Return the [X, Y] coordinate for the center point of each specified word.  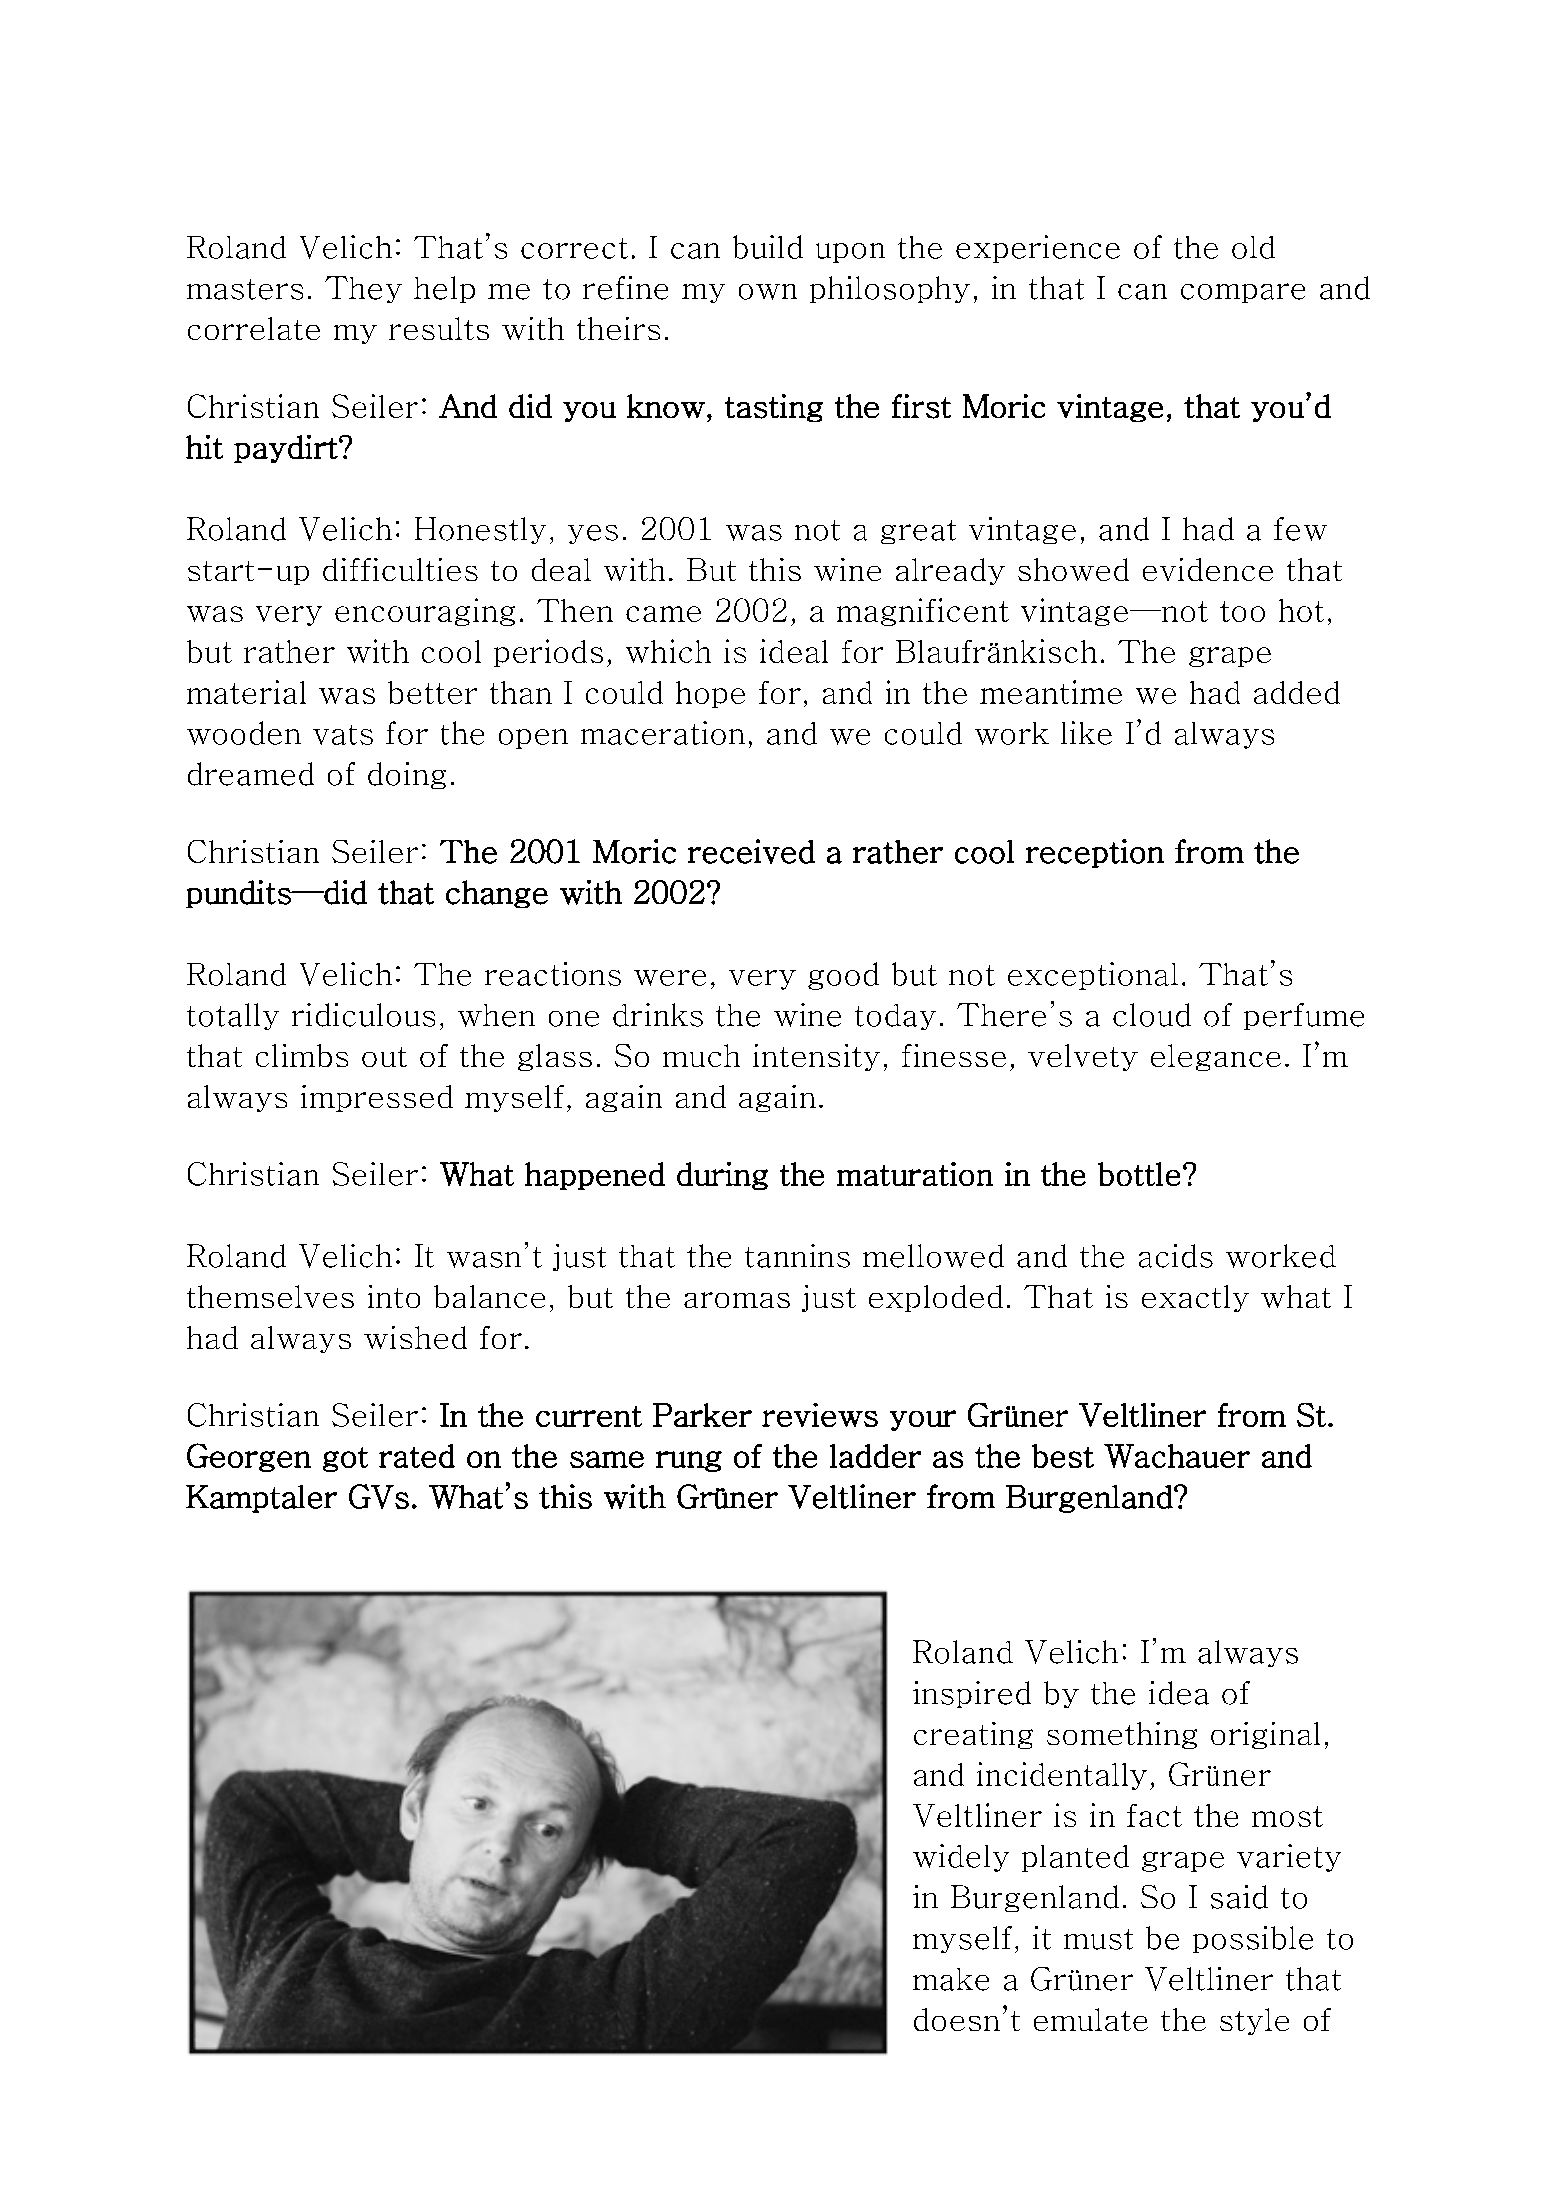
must [1098, 1939]
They [363, 289]
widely [961, 1858]
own [768, 292]
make [951, 1979]
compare [1243, 293]
